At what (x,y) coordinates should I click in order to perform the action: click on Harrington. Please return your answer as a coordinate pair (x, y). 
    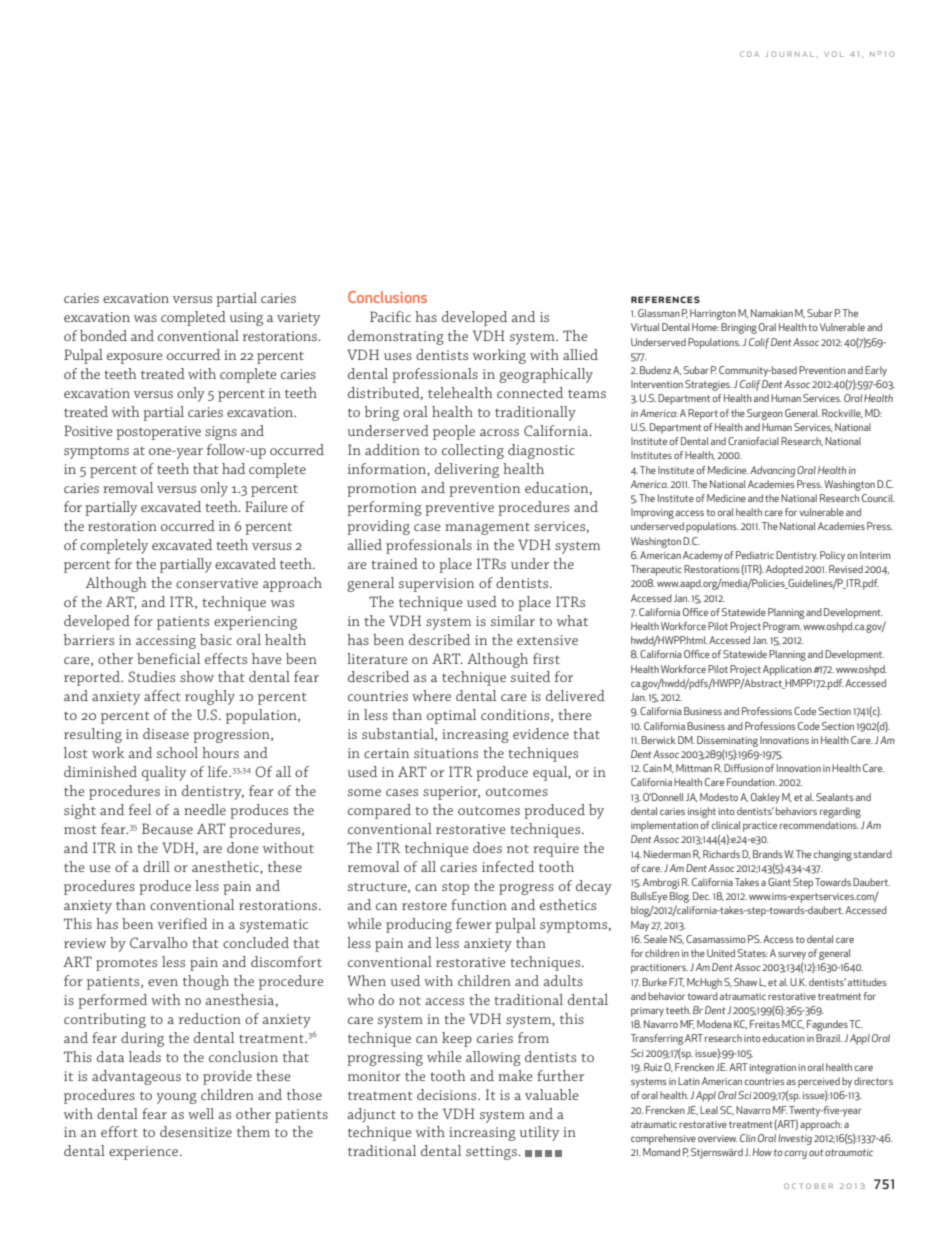
    Looking at the image, I should click on (713, 314).
